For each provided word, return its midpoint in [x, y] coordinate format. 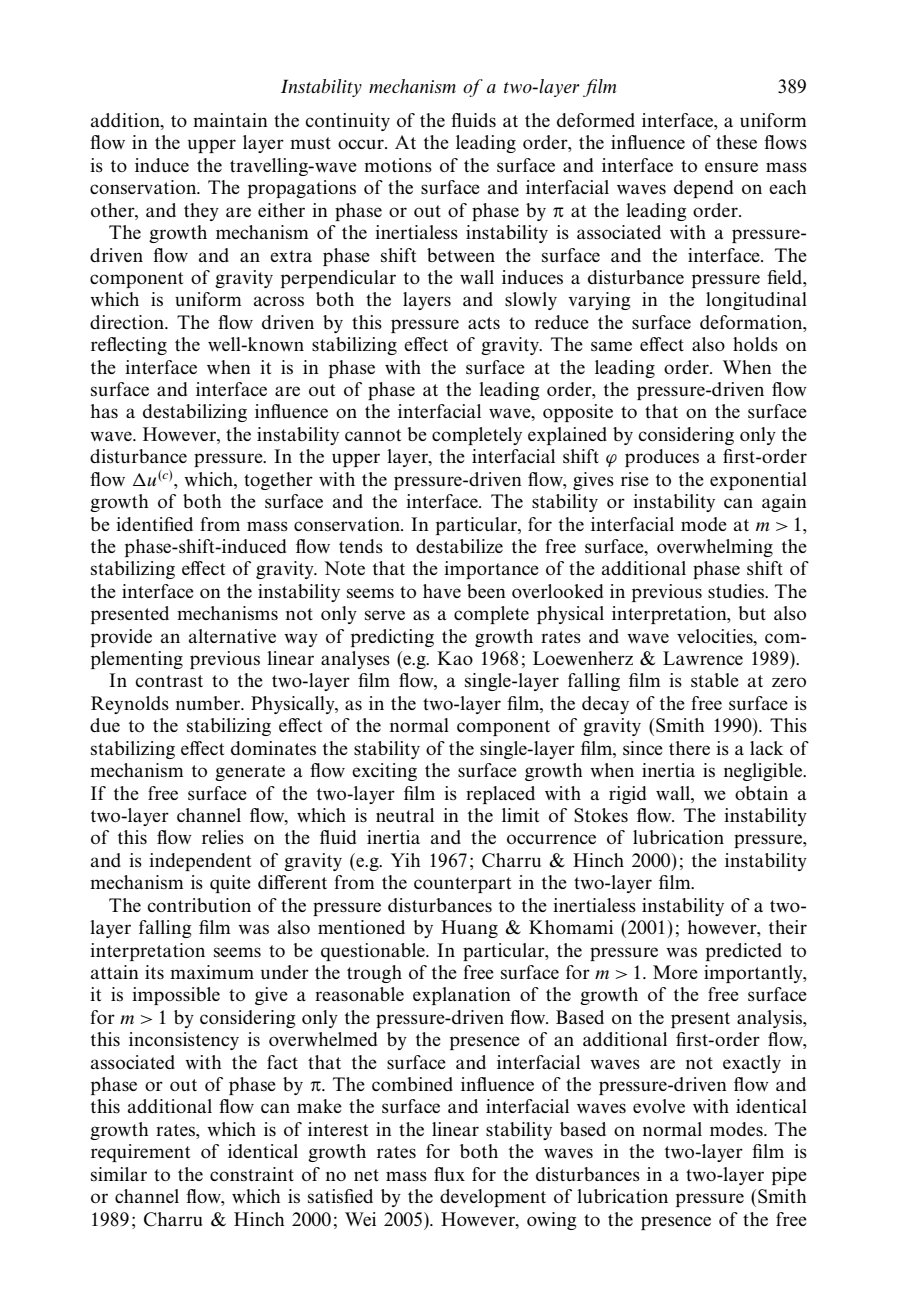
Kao [455, 658]
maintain [230, 120]
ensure [731, 167]
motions [398, 165]
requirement [140, 1153]
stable [715, 680]
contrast [169, 681]
